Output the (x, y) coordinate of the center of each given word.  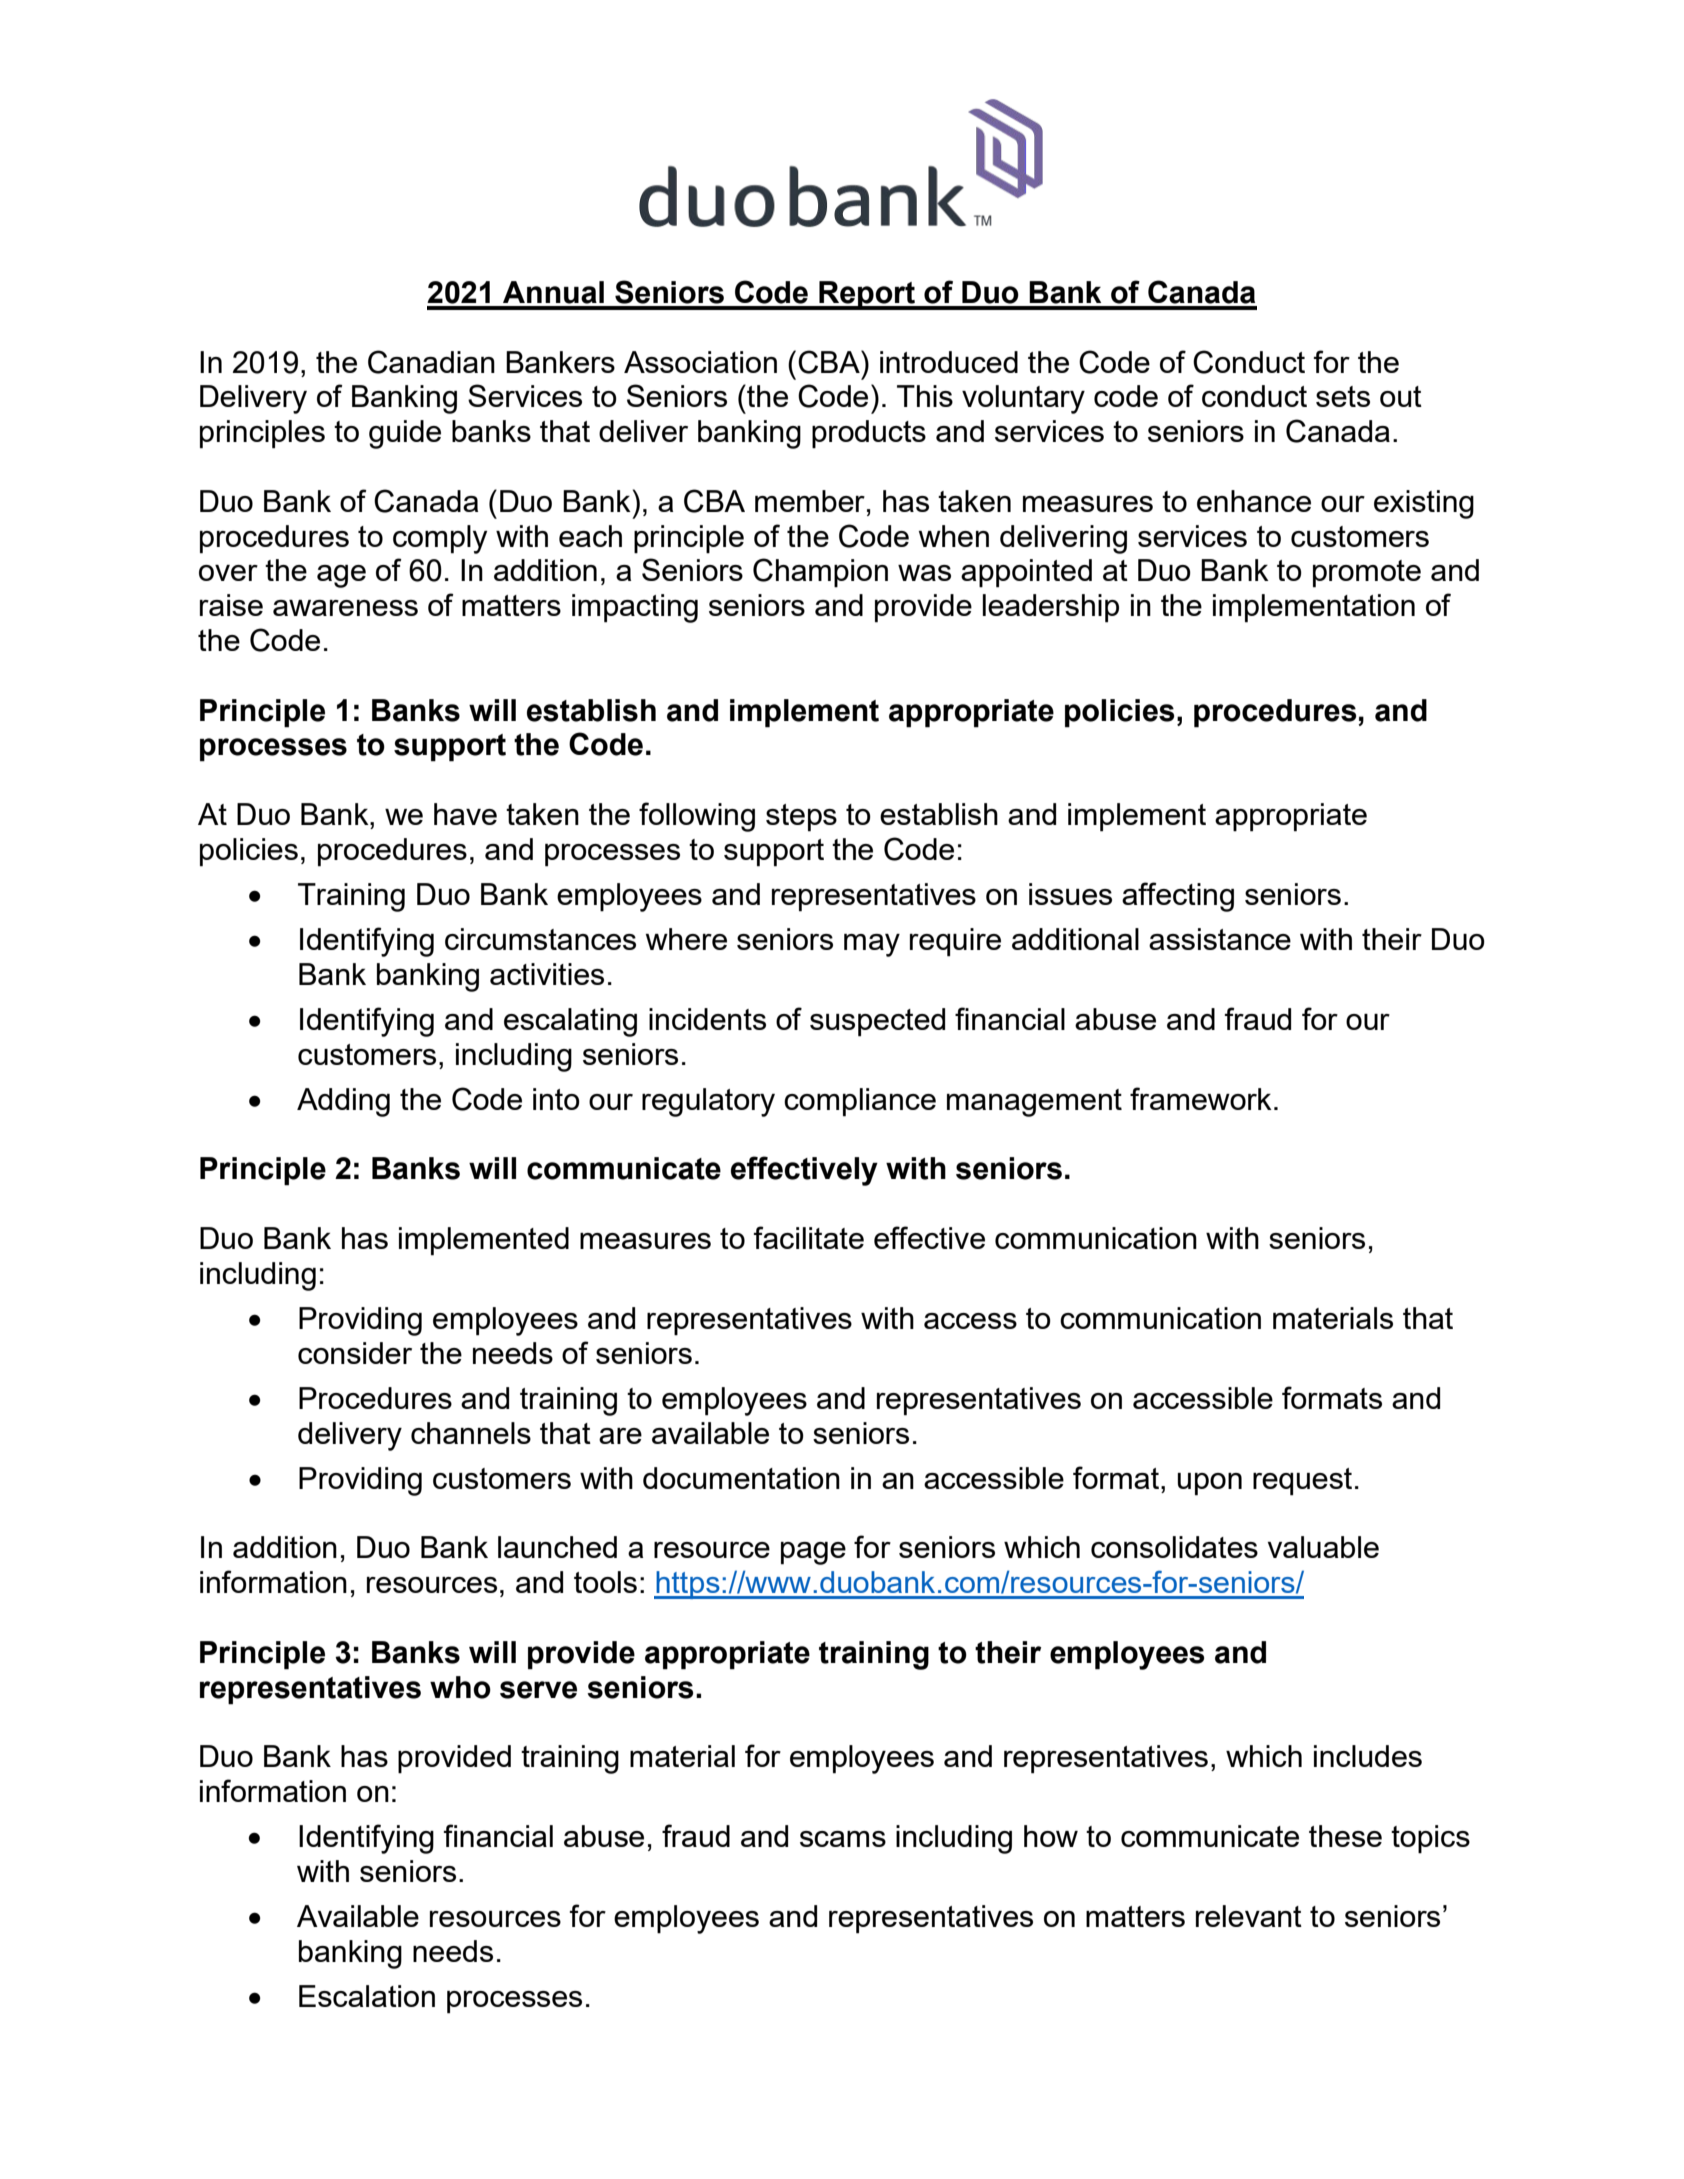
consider (355, 1353)
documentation (741, 1478)
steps (801, 818)
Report (867, 295)
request (1302, 1482)
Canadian (431, 362)
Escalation (367, 1996)
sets (1343, 396)
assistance (1220, 939)
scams (843, 1839)
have (465, 814)
